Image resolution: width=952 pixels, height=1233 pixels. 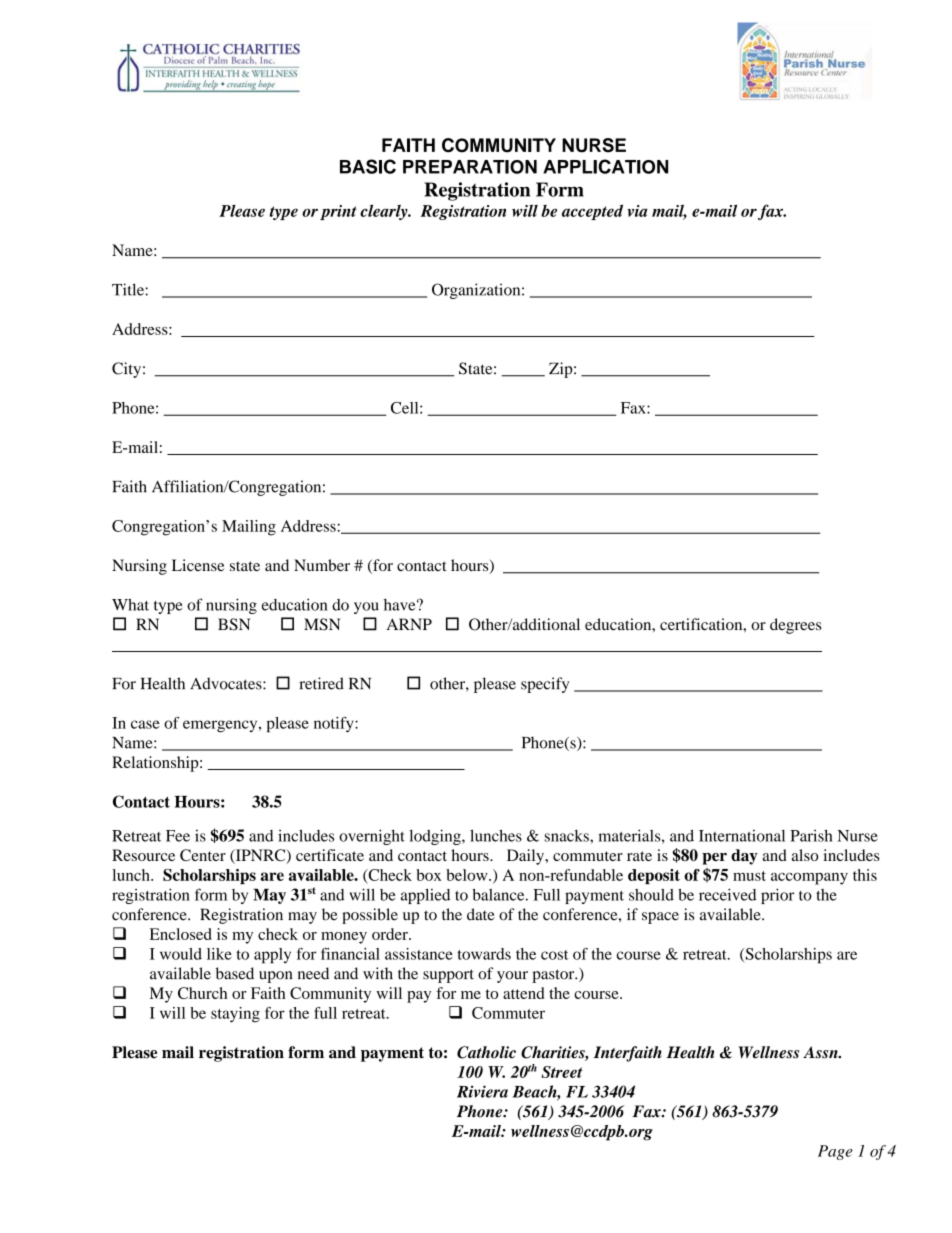 I want to click on License, so click(x=198, y=565).
